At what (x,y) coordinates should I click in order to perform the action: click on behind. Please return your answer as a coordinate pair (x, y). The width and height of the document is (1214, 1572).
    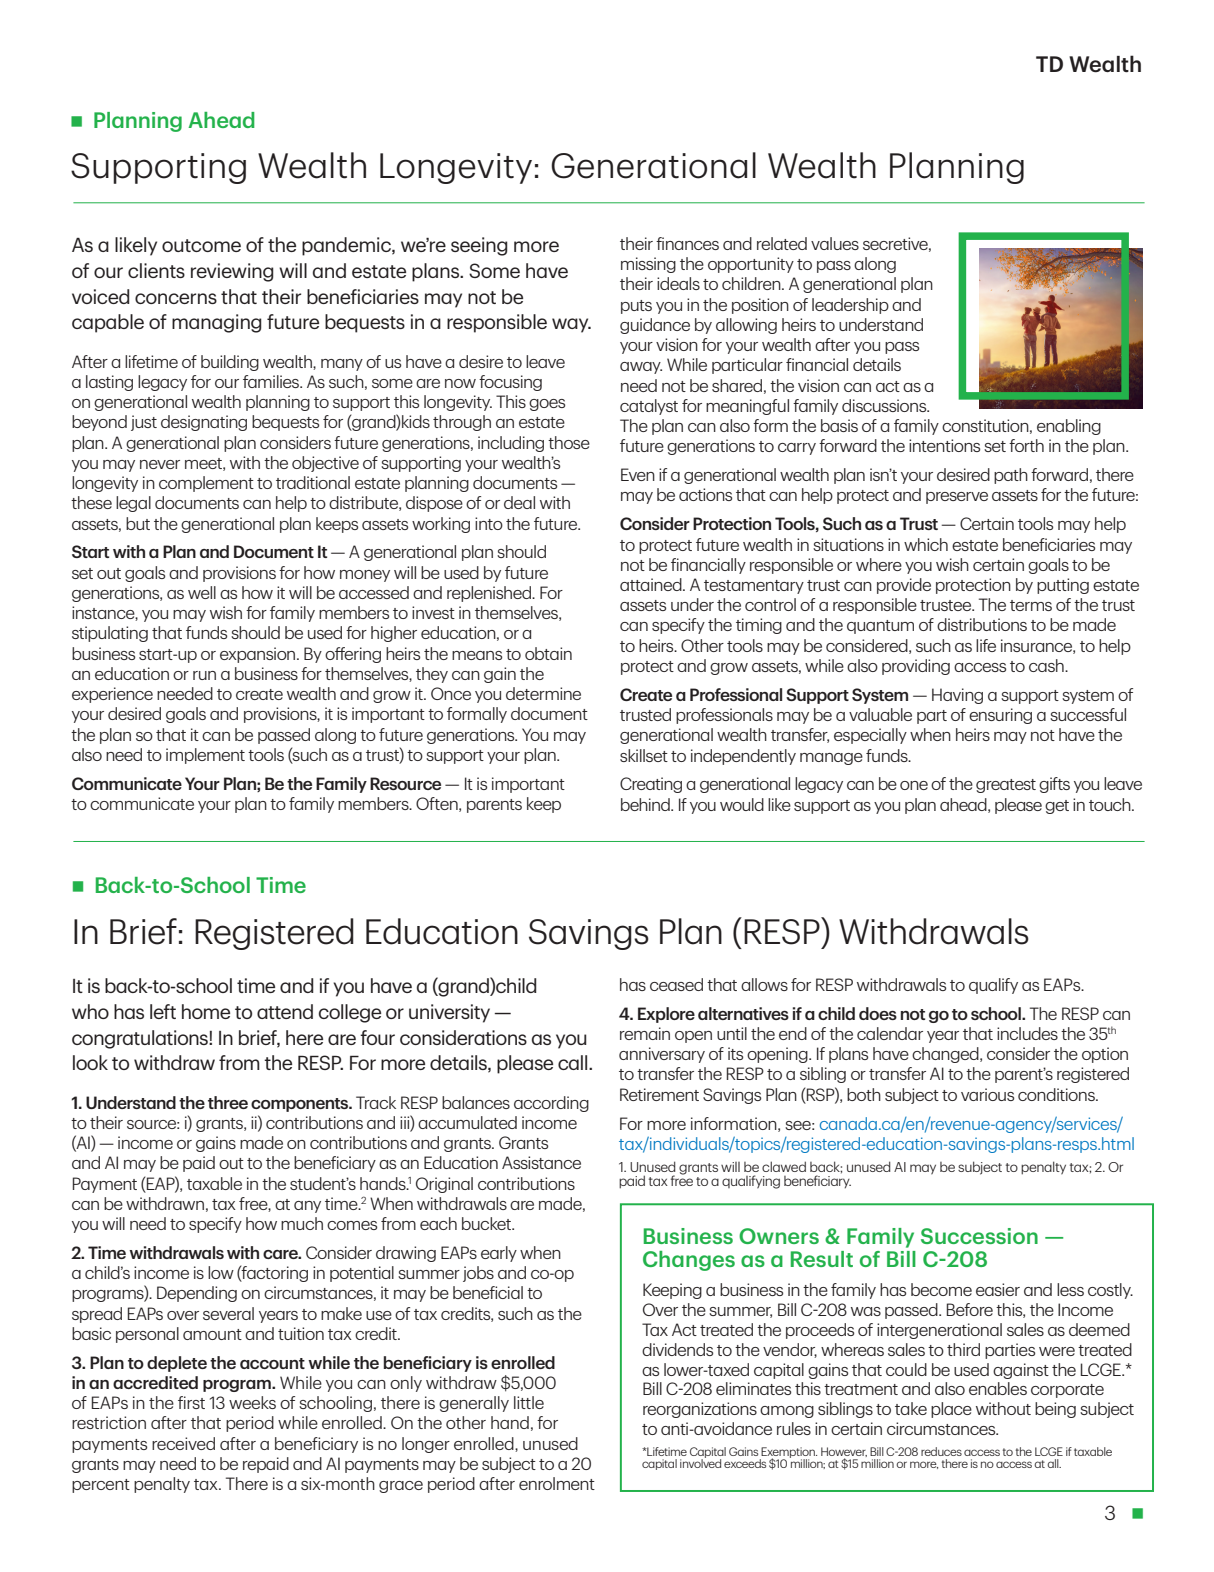
    Looking at the image, I should click on (646, 804).
